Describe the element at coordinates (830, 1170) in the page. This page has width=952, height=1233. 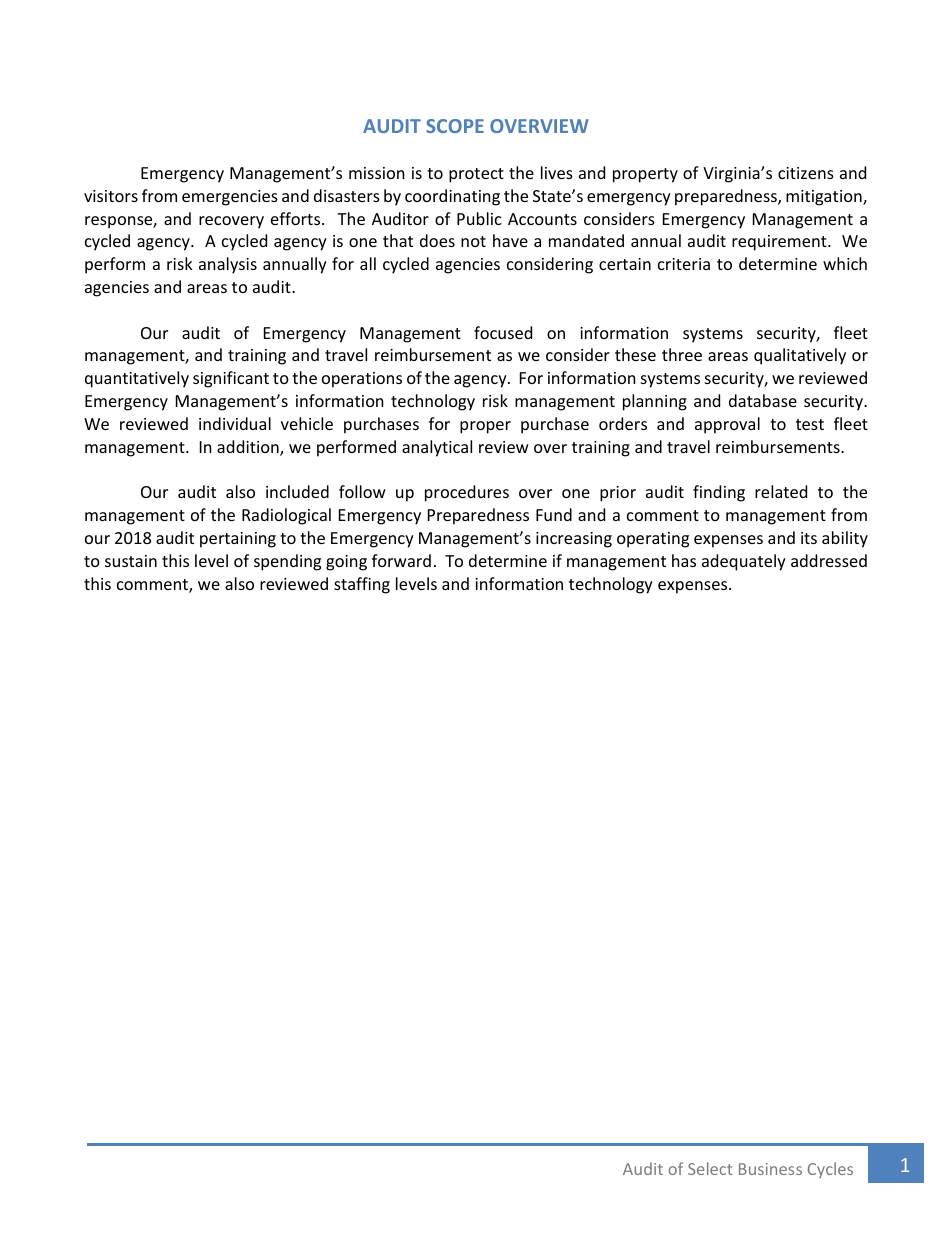
I see `Cycles` at that location.
